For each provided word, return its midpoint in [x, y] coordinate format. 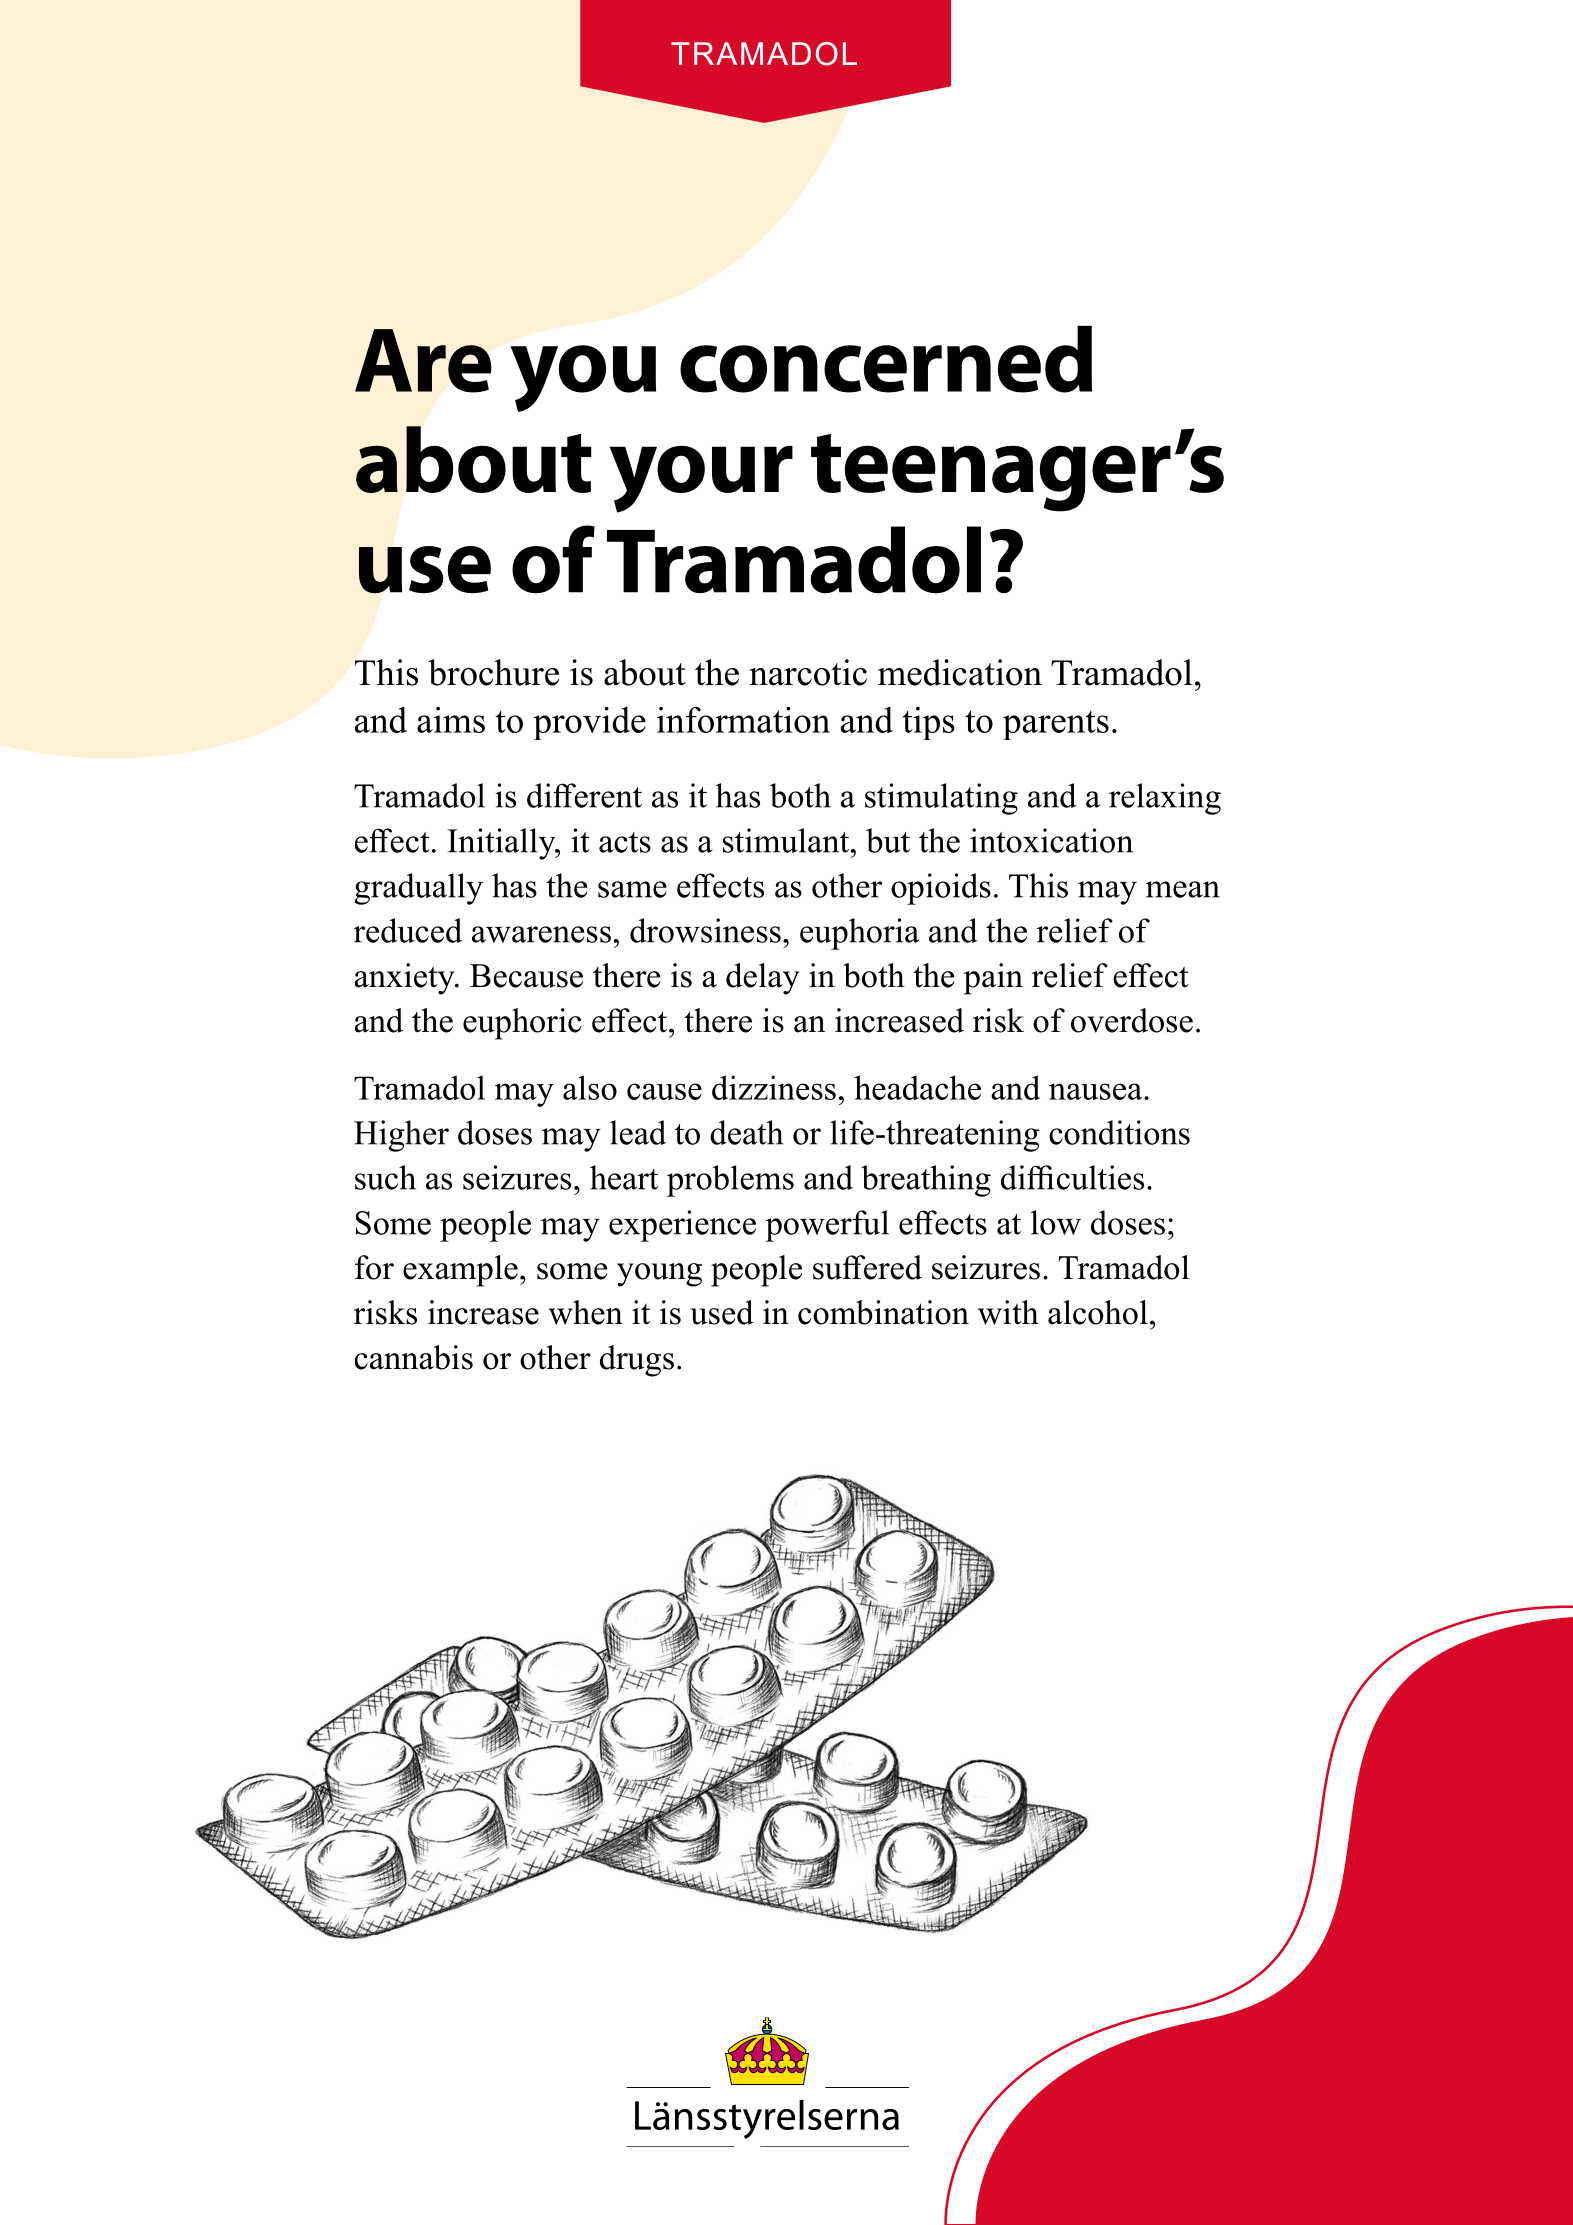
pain [993, 979]
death [746, 1132]
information [743, 720]
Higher [401, 1136]
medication [960, 672]
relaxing [1165, 799]
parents [1056, 725]
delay [762, 979]
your [701, 479]
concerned [886, 359]
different [584, 795]
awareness [541, 934]
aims [451, 720]
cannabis [414, 1357]
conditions [1119, 1132]
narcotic [808, 672]
